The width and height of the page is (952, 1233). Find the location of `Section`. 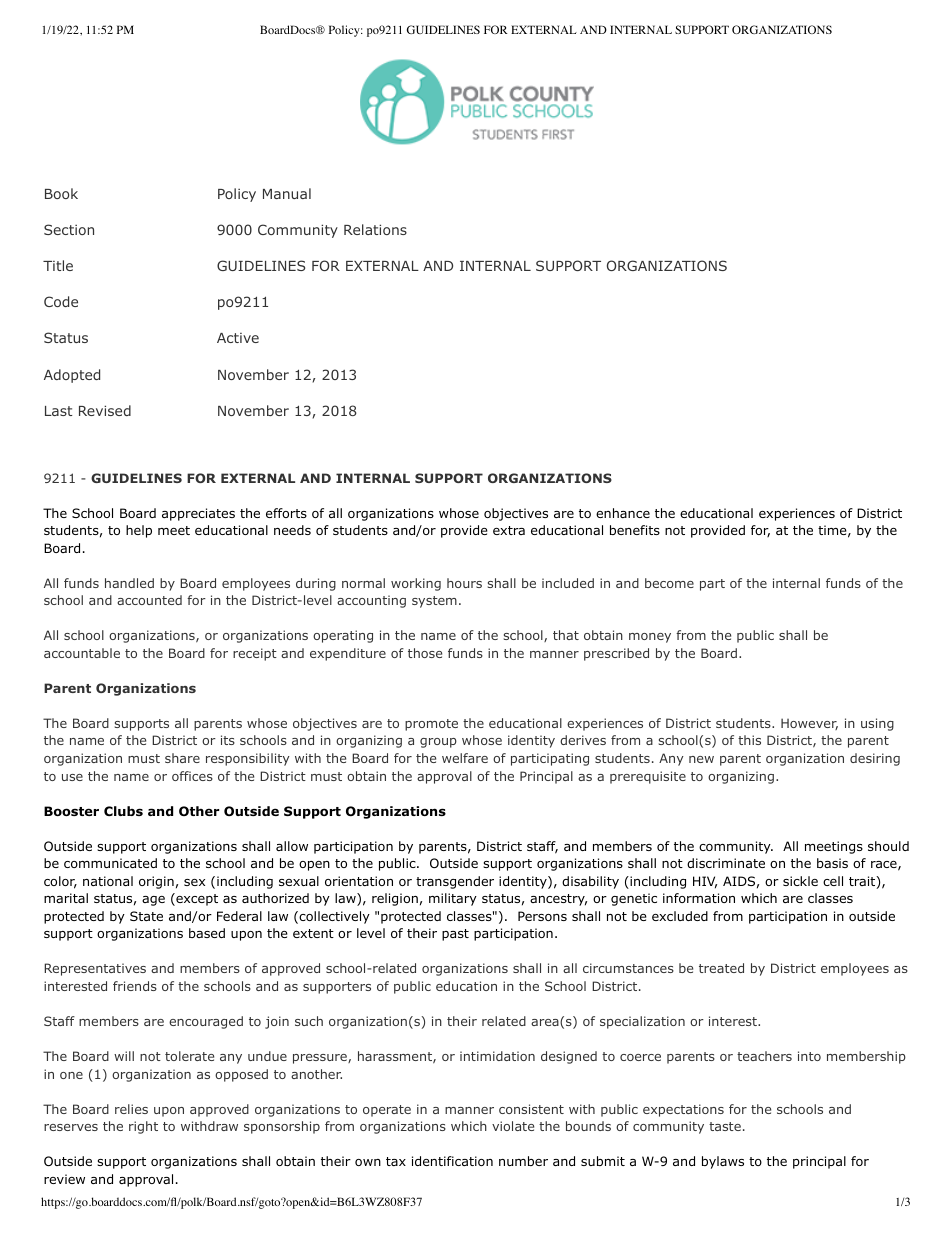

Section is located at coordinates (69, 229).
